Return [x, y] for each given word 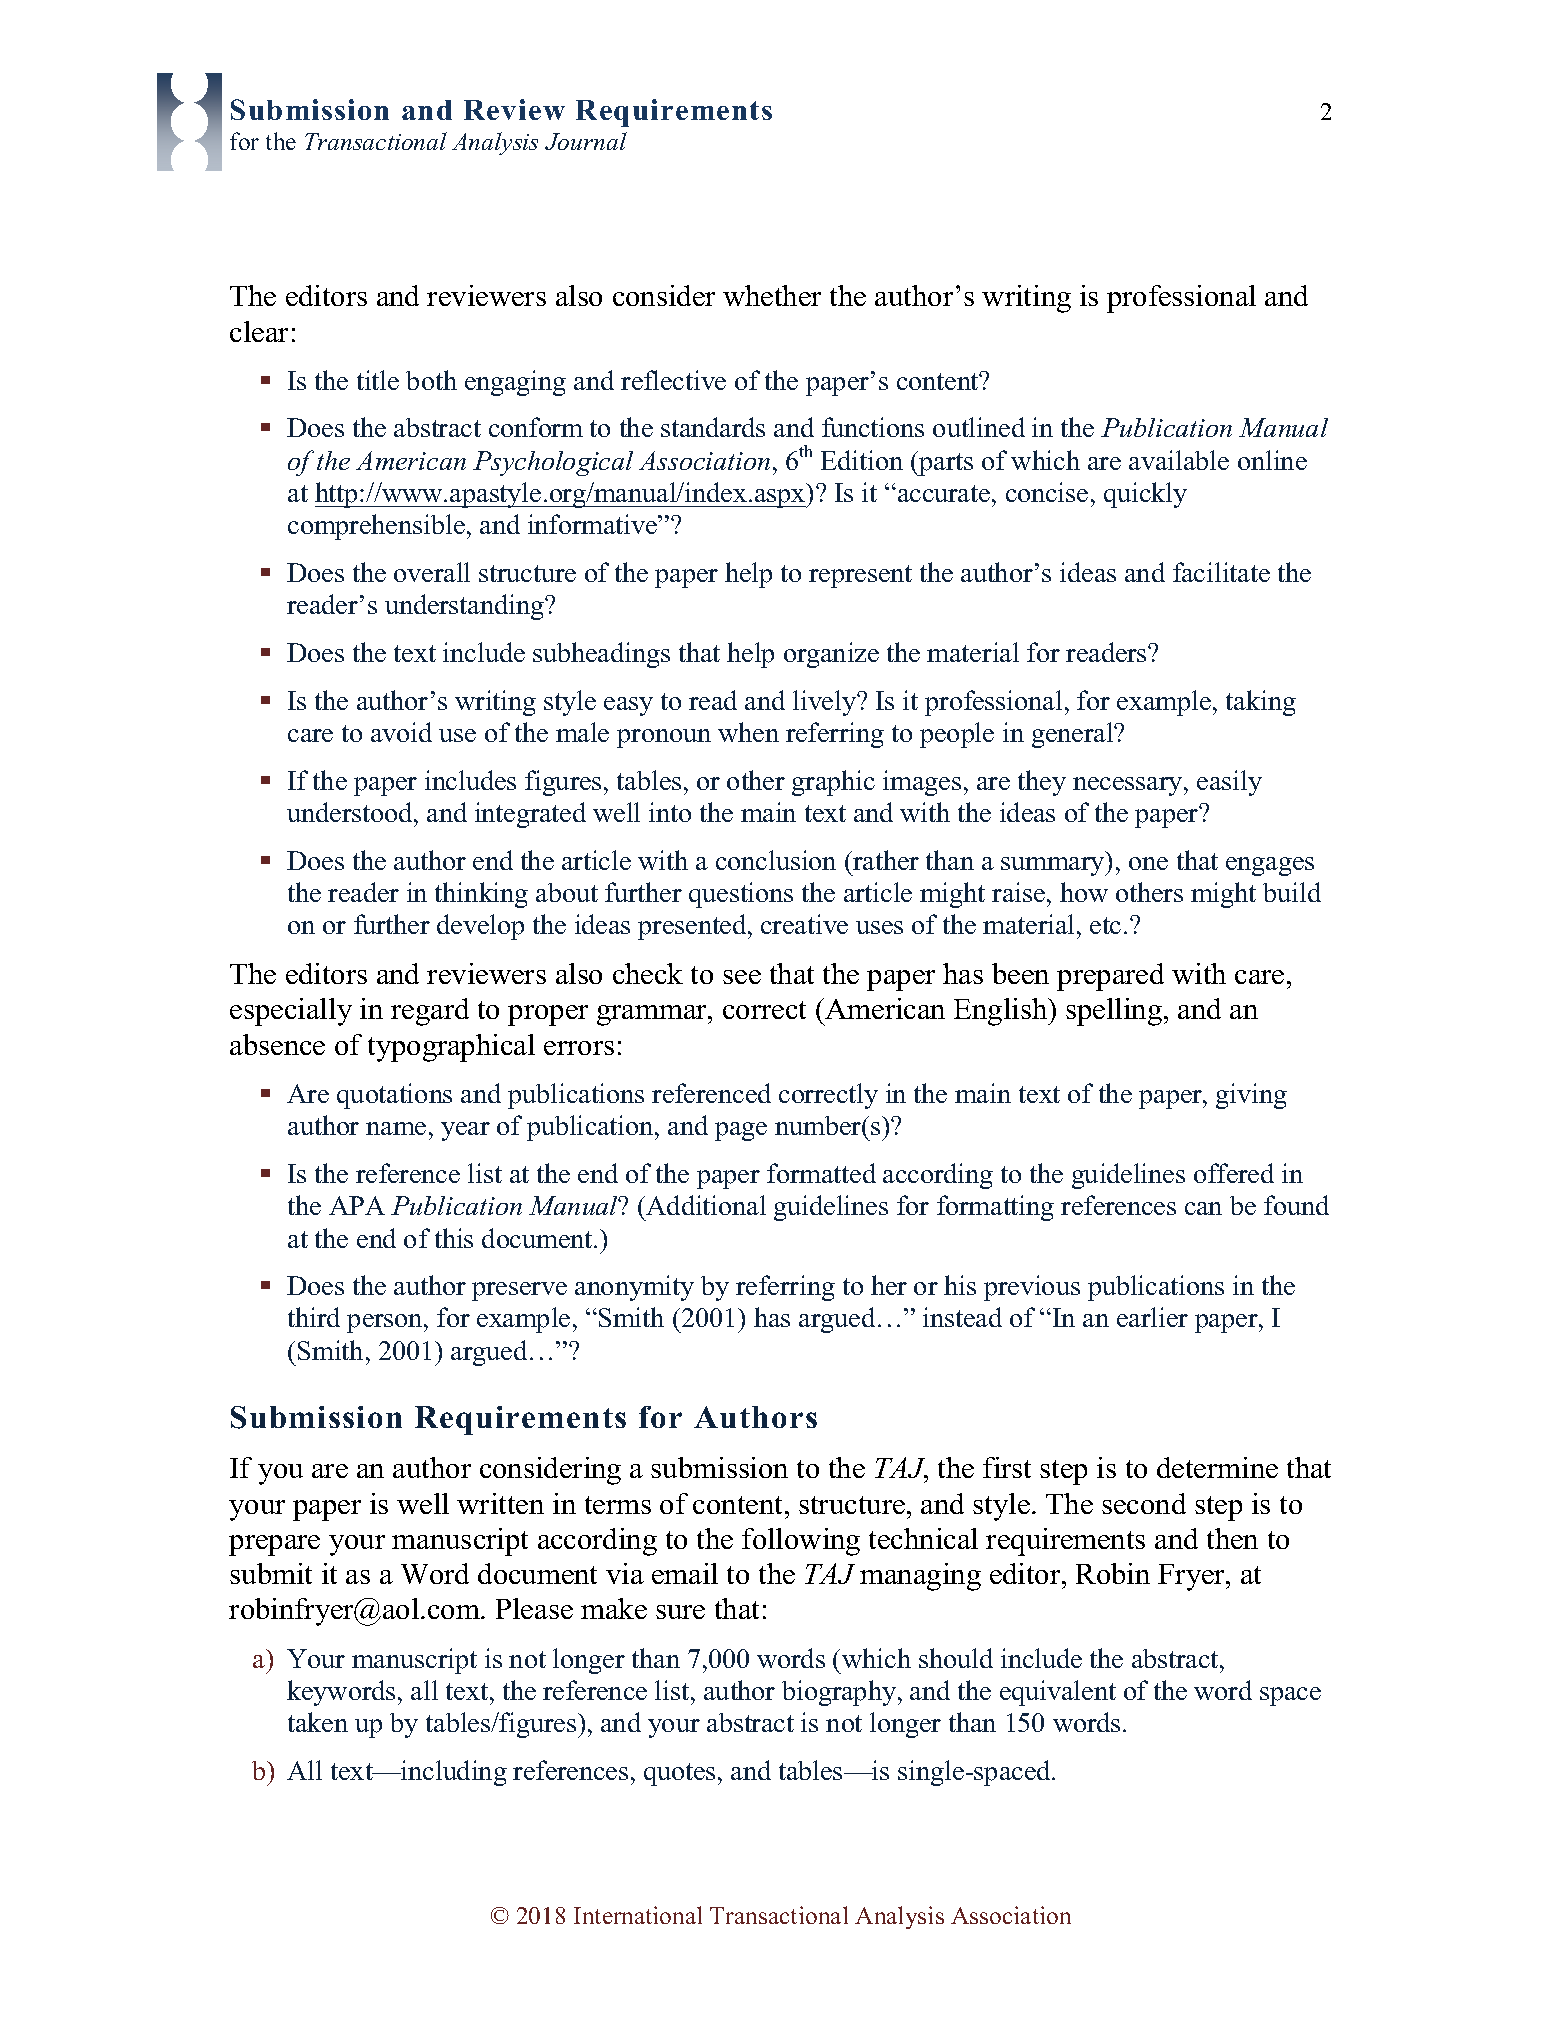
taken [318, 1722]
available [1179, 460]
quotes [679, 1774]
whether [772, 295]
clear [259, 331]
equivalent [1058, 1693]
